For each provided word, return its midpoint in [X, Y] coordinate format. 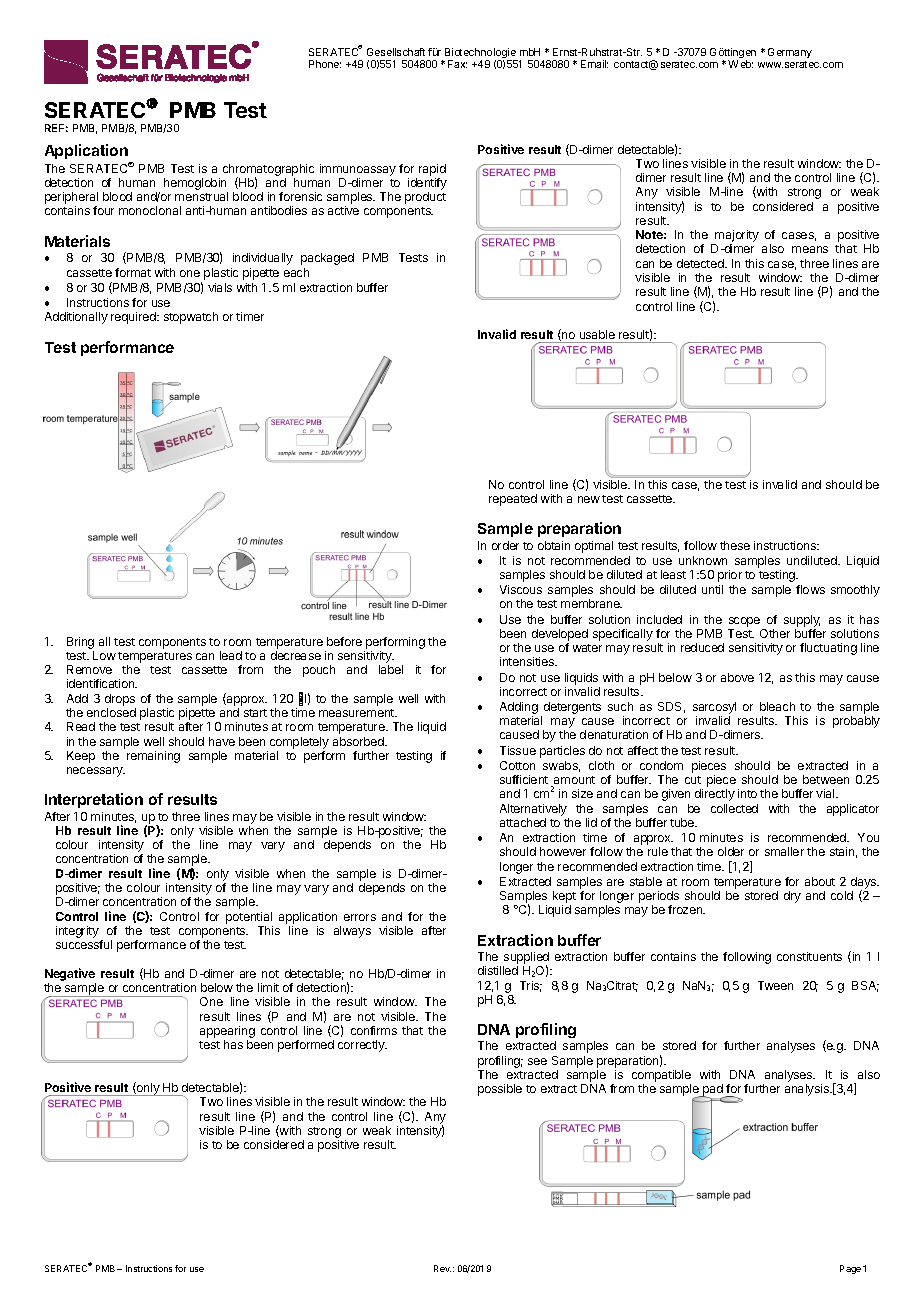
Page [850, 1269]
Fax [457, 64]
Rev [442, 1268]
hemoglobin [195, 184]
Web [740, 64]
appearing [227, 1033]
